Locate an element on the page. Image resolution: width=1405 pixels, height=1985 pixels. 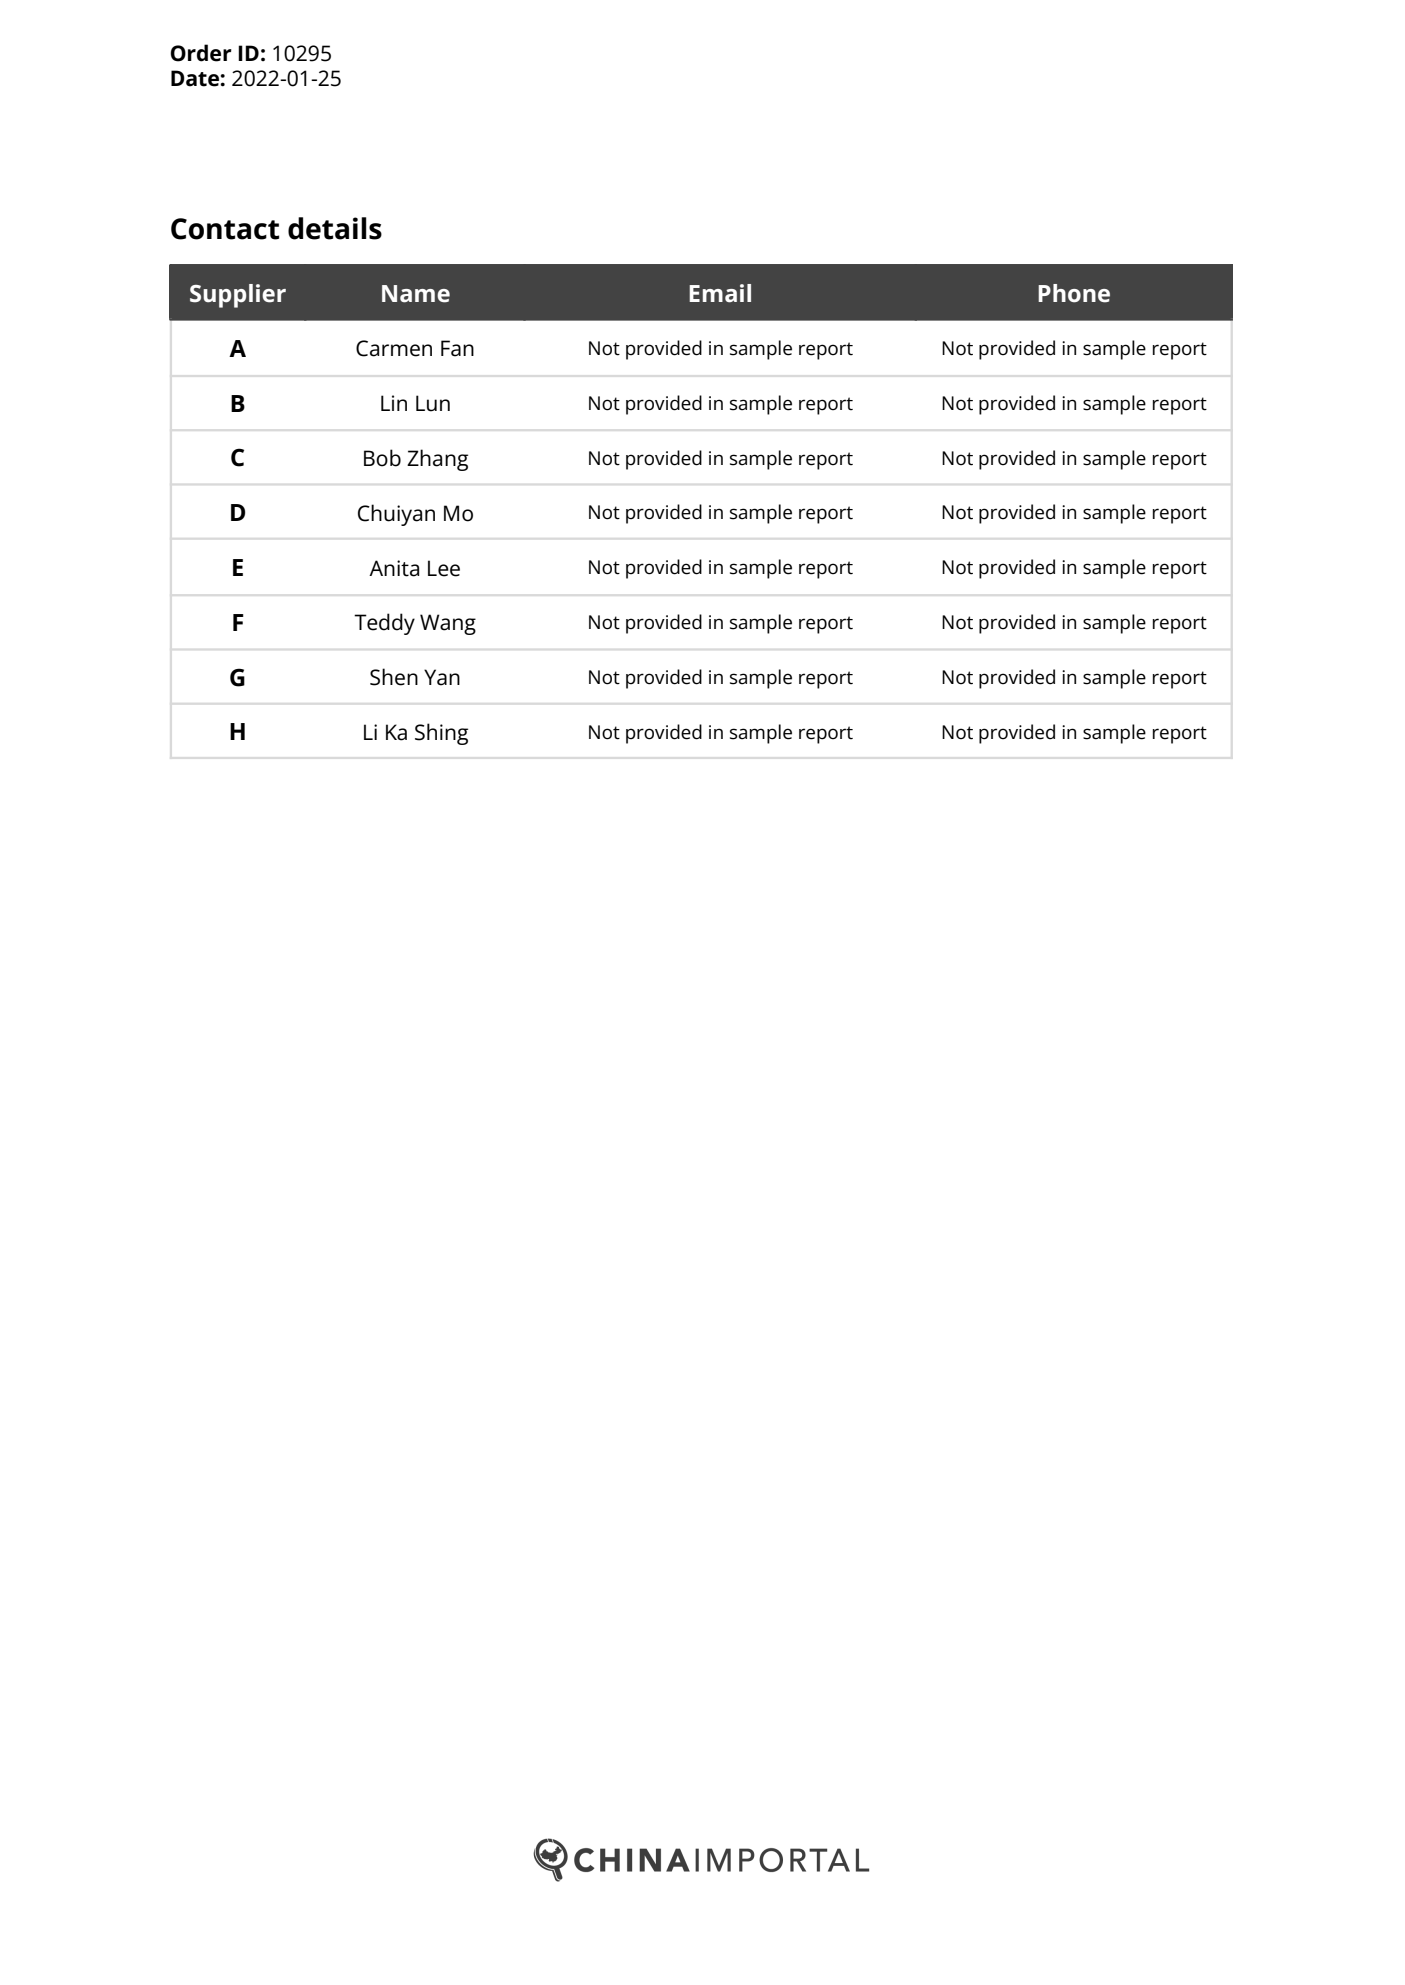
Order is located at coordinates (201, 53).
